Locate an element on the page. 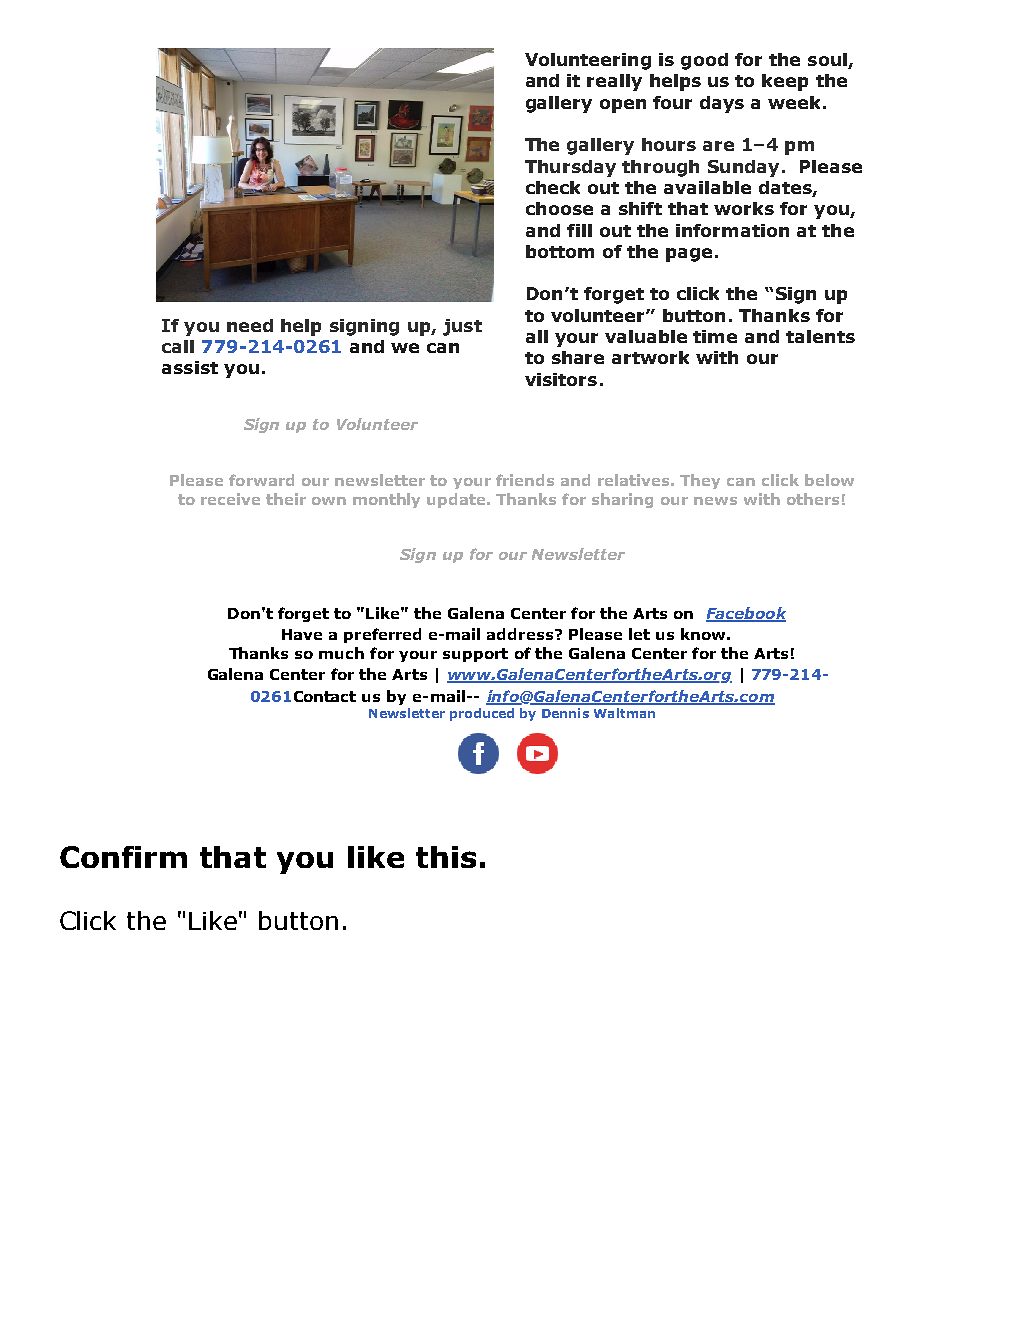  need is located at coordinates (250, 325).
